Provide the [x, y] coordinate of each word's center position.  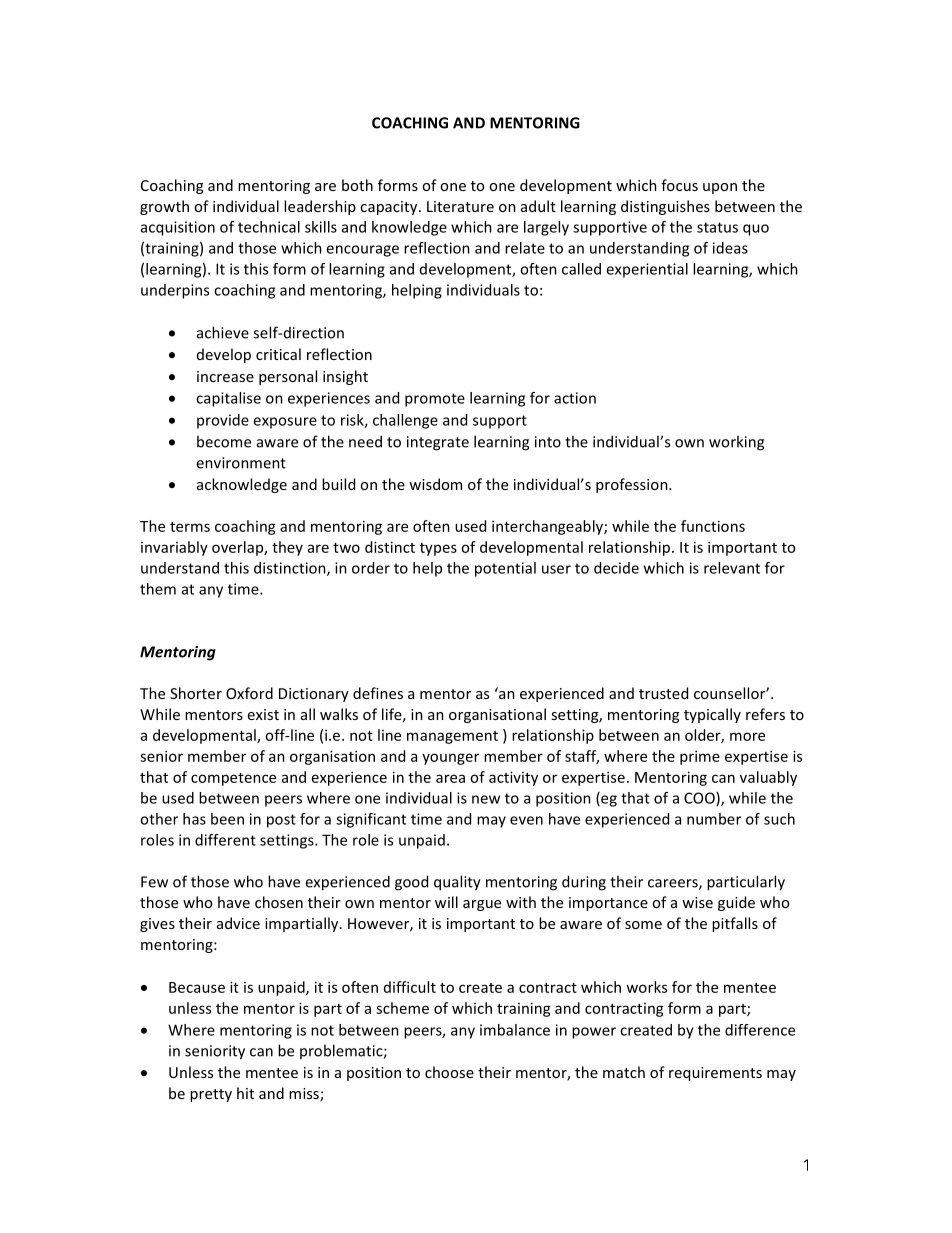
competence [233, 779]
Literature [460, 206]
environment [241, 463]
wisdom [435, 484]
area [450, 778]
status [717, 227]
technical [269, 227]
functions [713, 526]
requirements [715, 1074]
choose [449, 1072]
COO [700, 799]
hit [245, 1093]
